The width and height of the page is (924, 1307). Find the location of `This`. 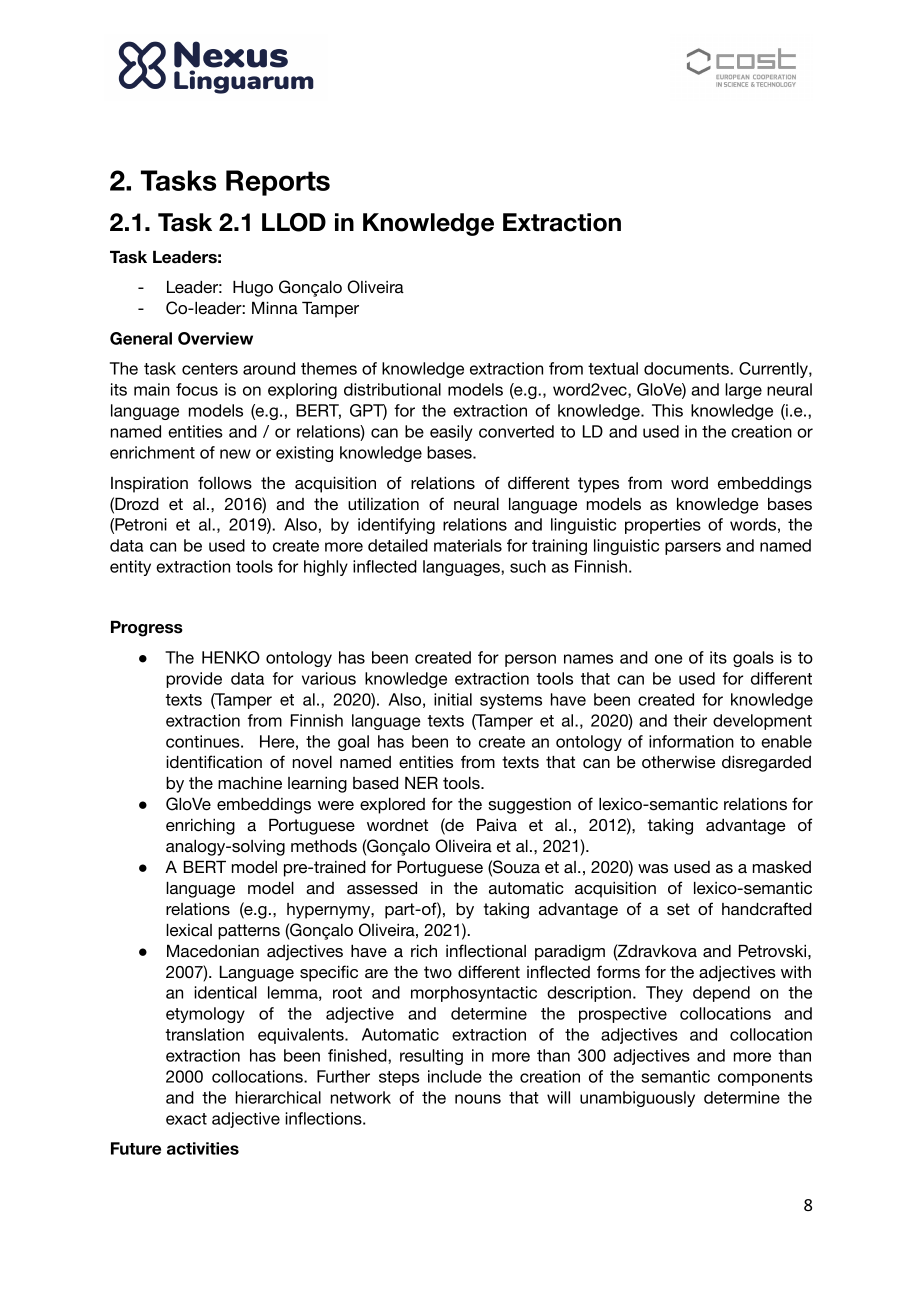

This is located at coordinates (667, 410).
